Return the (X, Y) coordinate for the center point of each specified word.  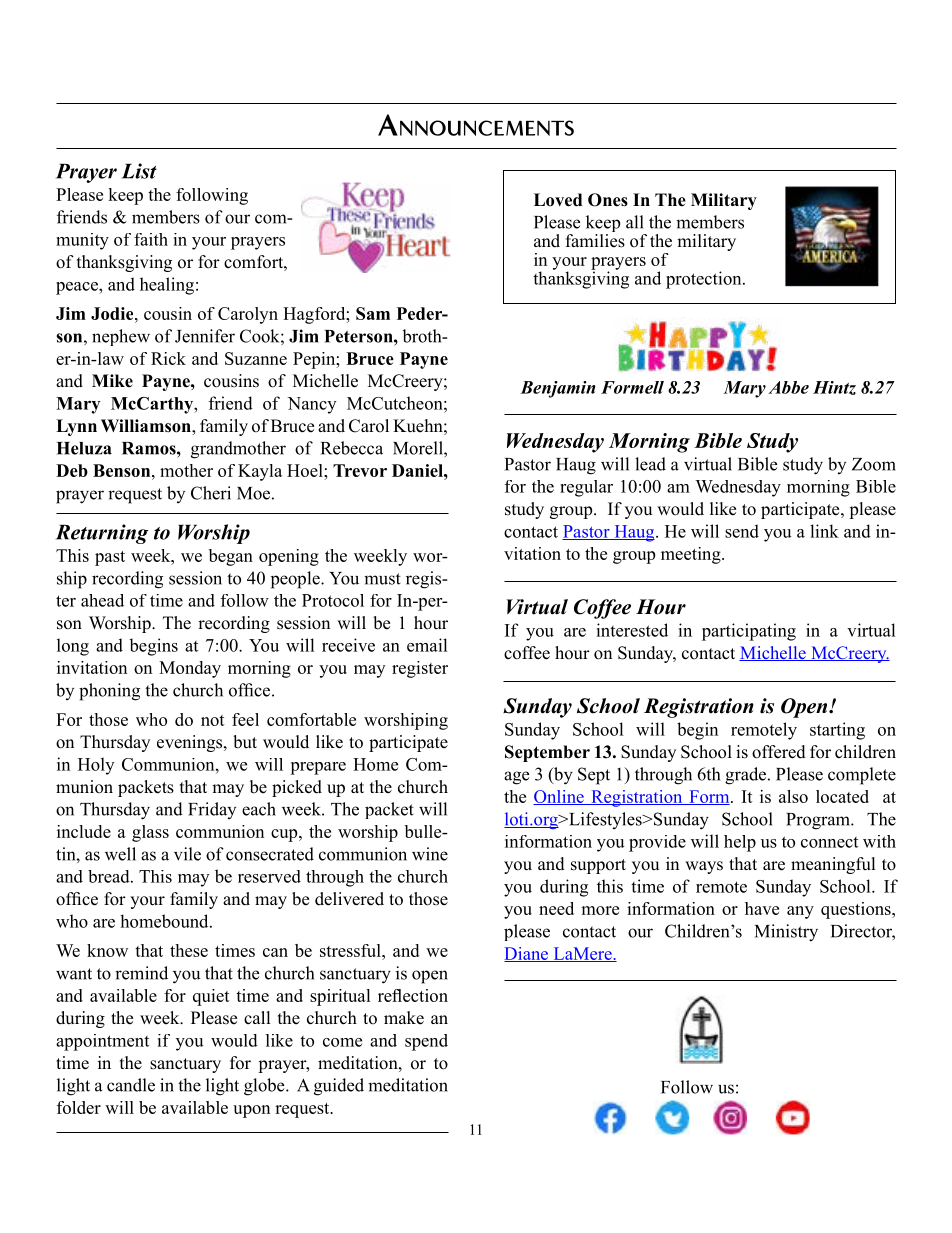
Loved (558, 200)
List (139, 171)
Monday (190, 669)
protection (705, 280)
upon (251, 1111)
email (427, 645)
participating (749, 632)
